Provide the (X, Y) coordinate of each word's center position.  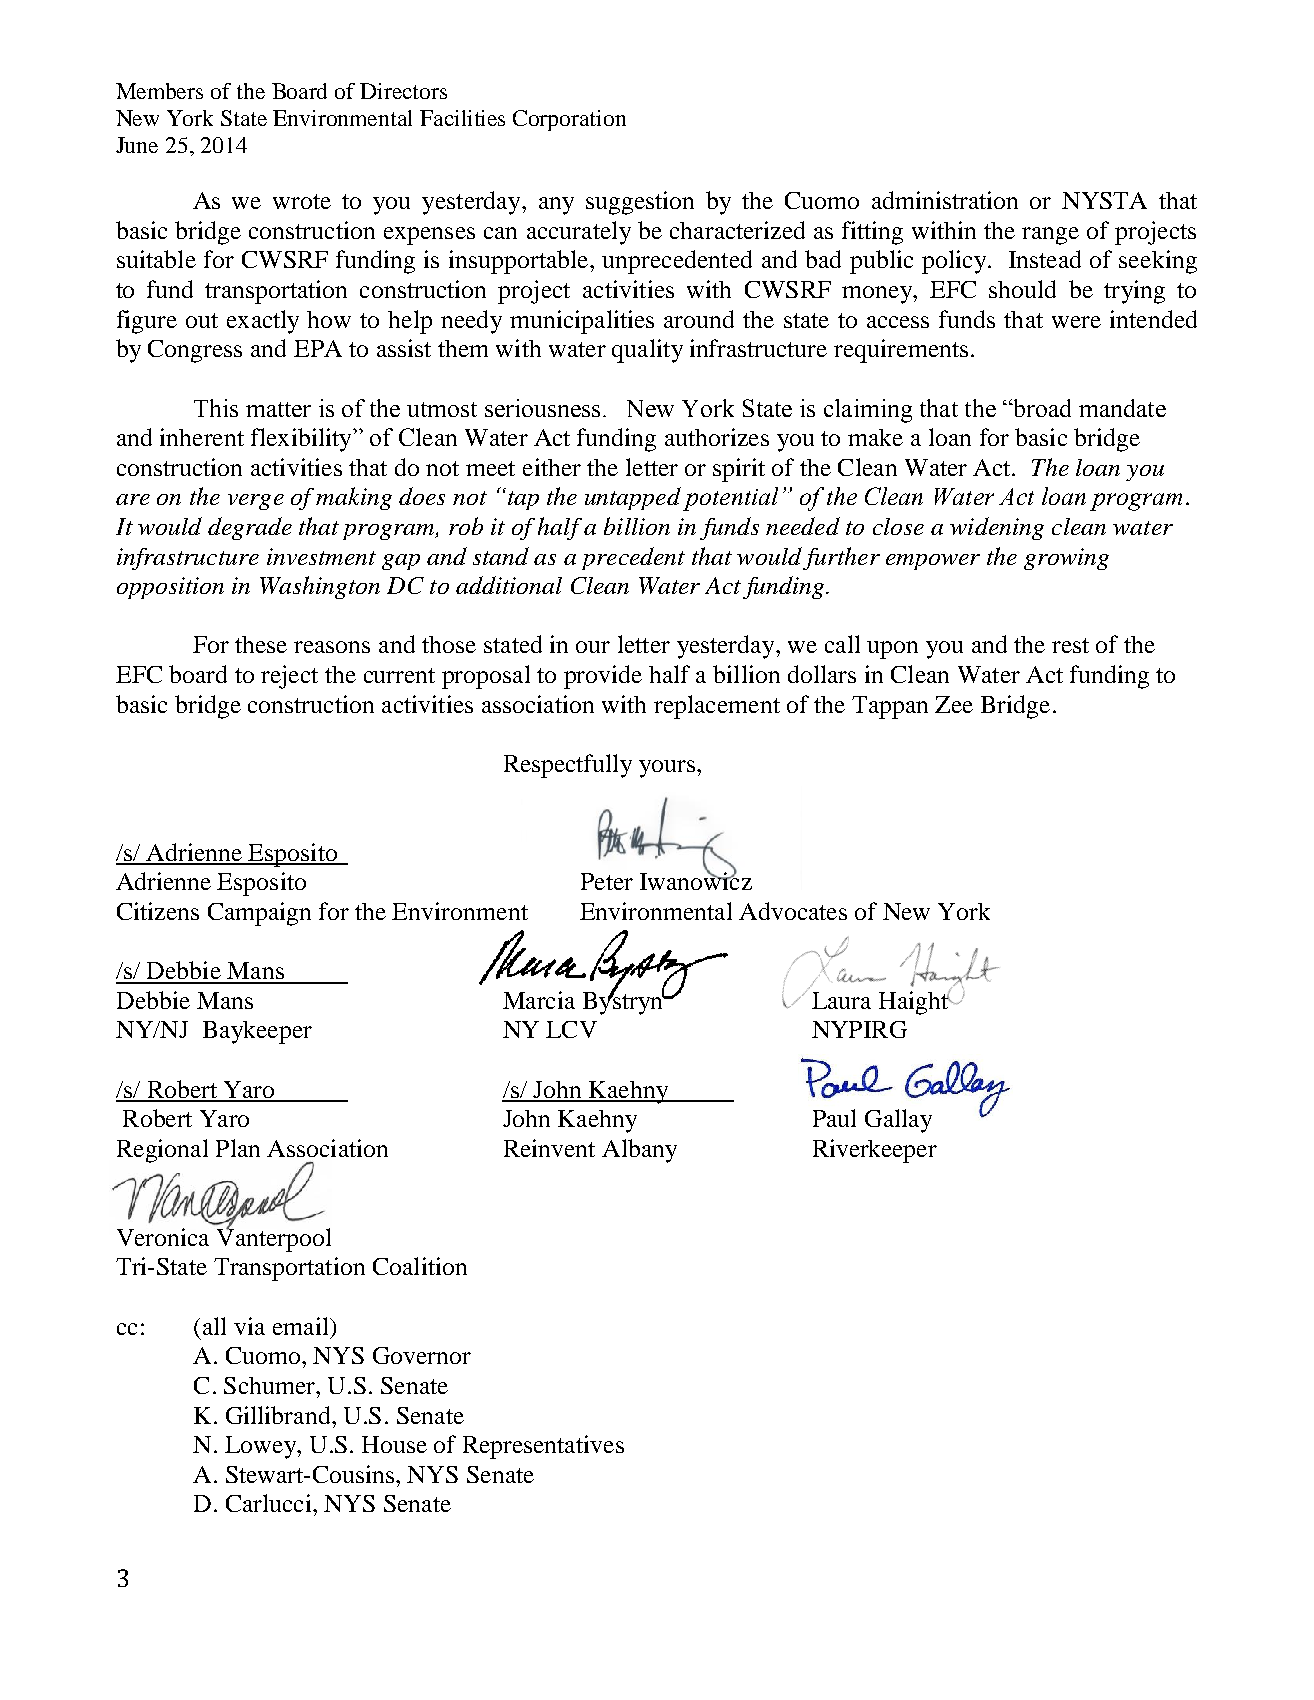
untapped (633, 498)
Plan (238, 1148)
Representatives (543, 1447)
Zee (954, 704)
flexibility (302, 440)
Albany (639, 1151)
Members (159, 91)
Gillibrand (279, 1415)
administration (945, 200)
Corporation (569, 120)
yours (668, 769)
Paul (834, 1118)
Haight (915, 1002)
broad (1041, 408)
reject (289, 677)
